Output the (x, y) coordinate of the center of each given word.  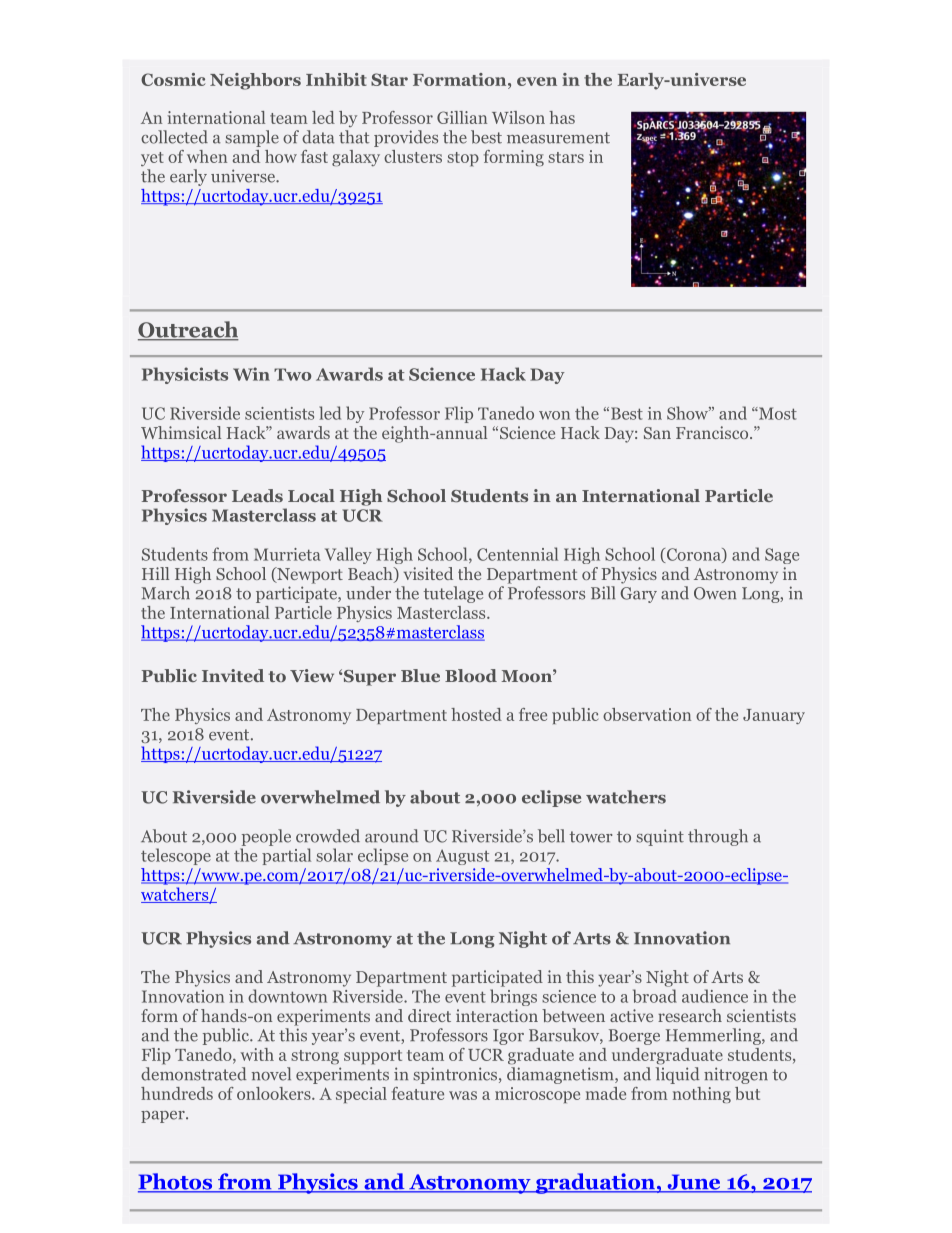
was (463, 1095)
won (554, 415)
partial (286, 856)
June (694, 1183)
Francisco (713, 432)
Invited (233, 675)
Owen (715, 593)
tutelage (453, 594)
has (562, 117)
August (462, 857)
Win (251, 374)
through (718, 837)
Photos (176, 1182)
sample (252, 138)
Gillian (462, 117)
